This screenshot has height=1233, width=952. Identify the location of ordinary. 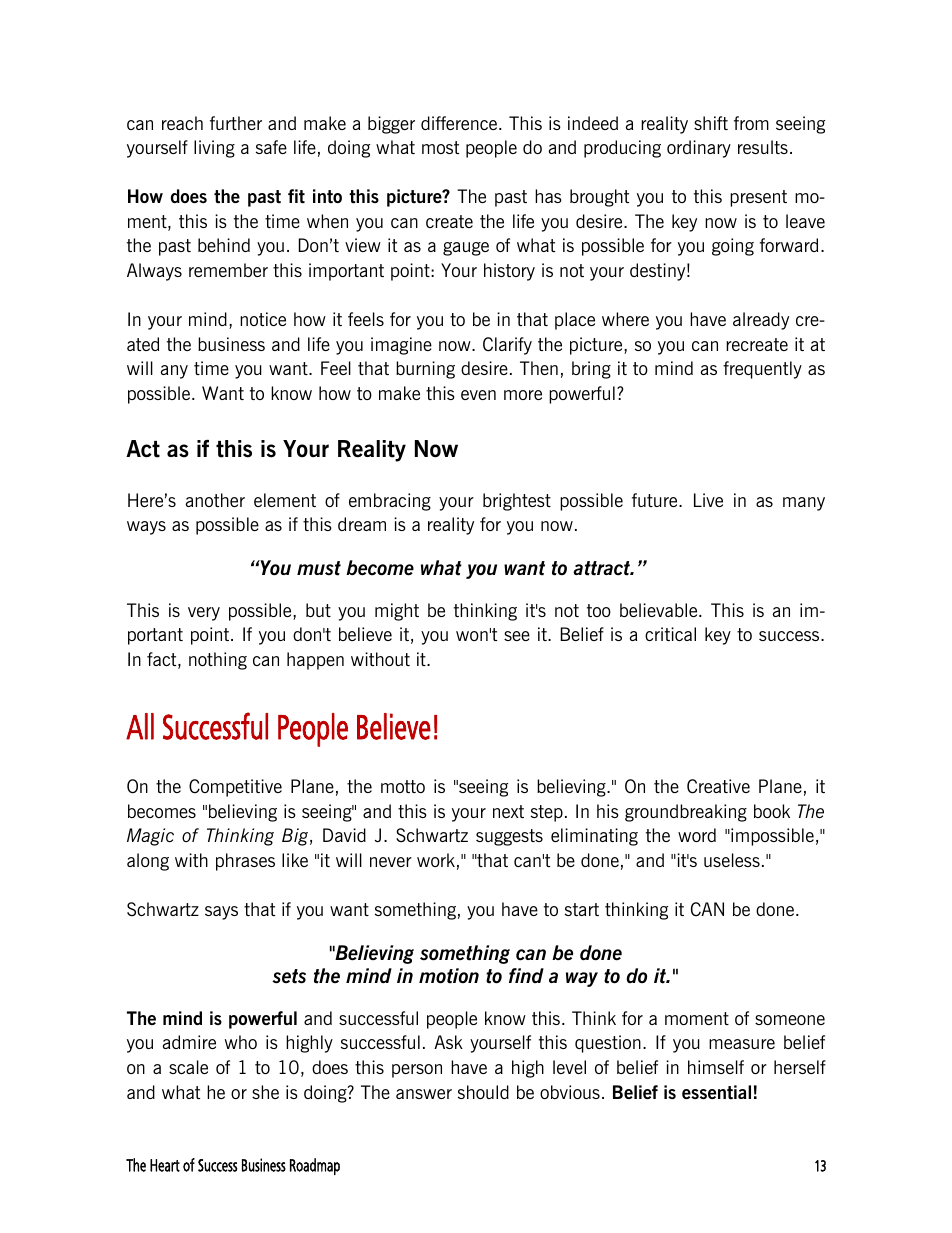
(699, 149).
